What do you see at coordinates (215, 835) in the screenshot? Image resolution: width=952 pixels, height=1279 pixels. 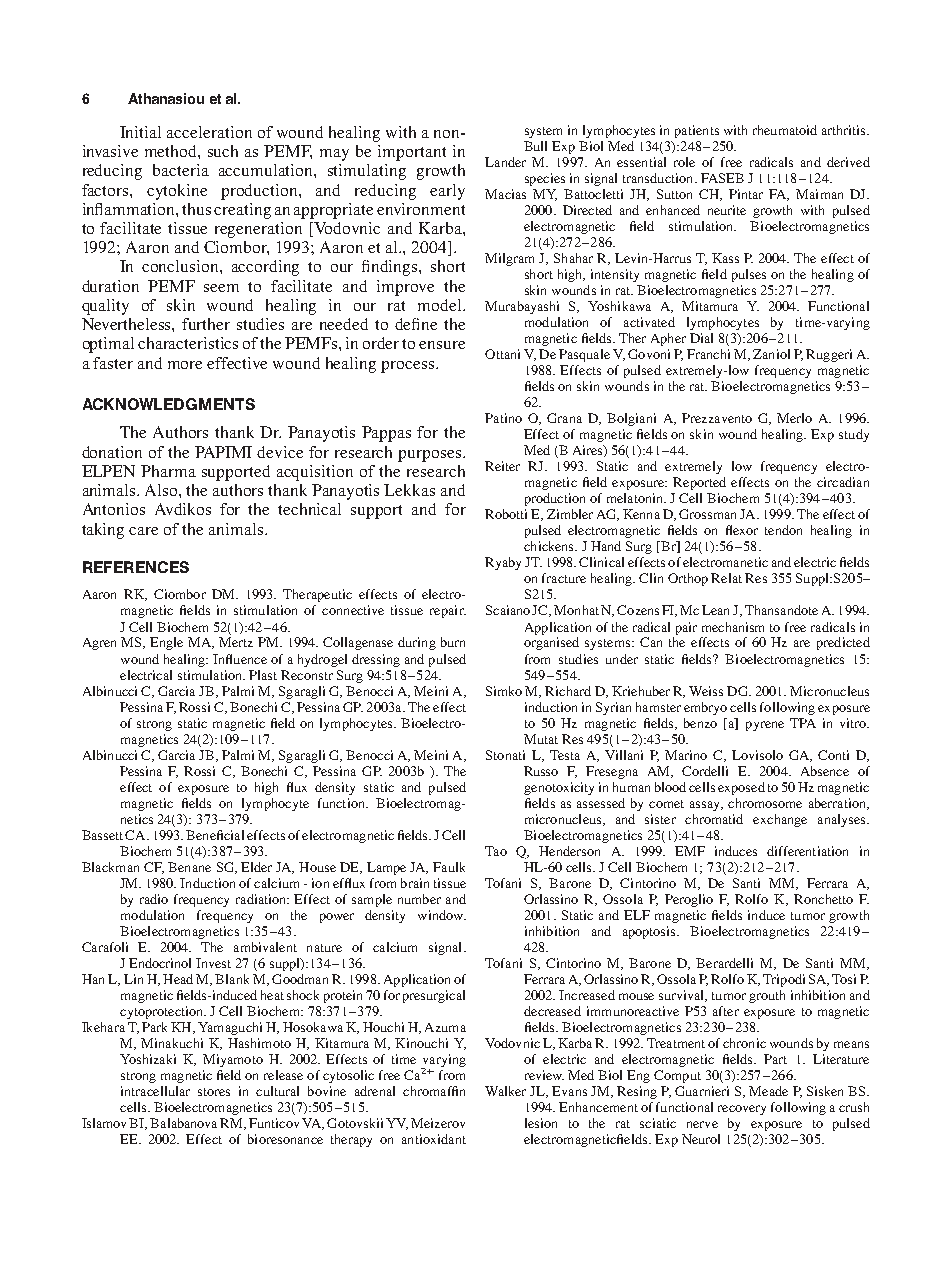 I see `Beneficial` at bounding box center [215, 835].
